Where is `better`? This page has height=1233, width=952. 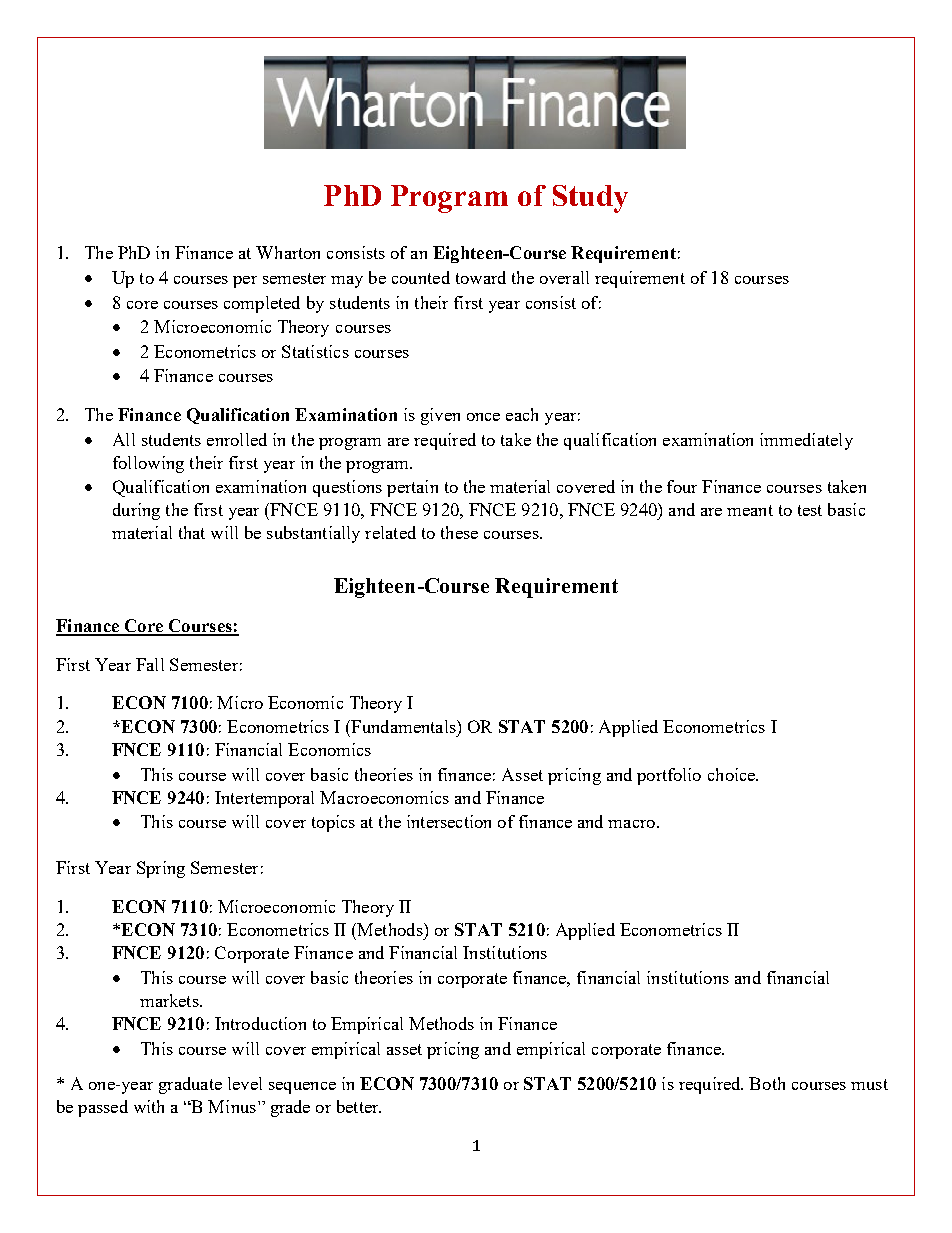
better is located at coordinates (359, 1106).
